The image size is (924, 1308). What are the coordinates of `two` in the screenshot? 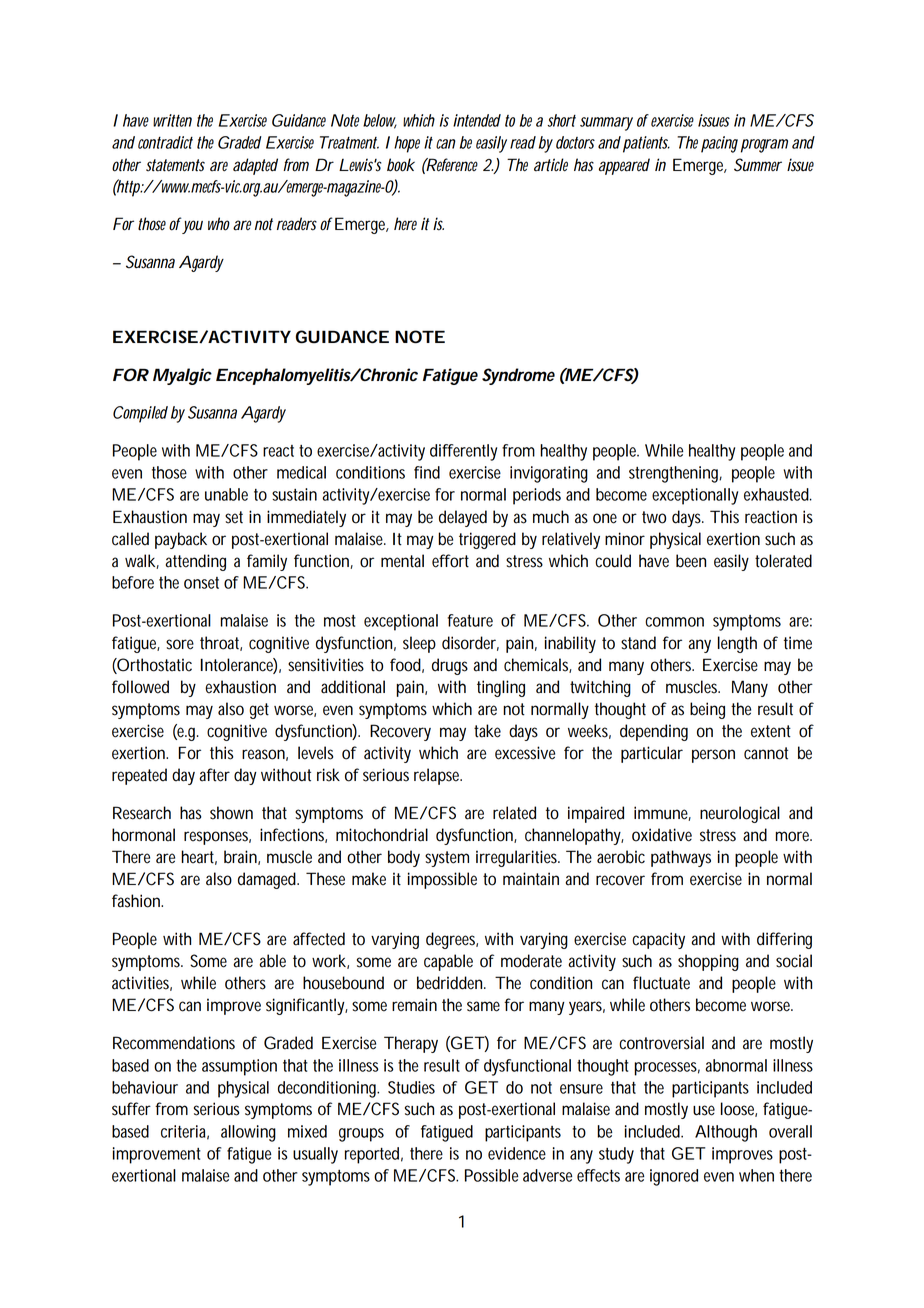 It's located at (654, 517).
